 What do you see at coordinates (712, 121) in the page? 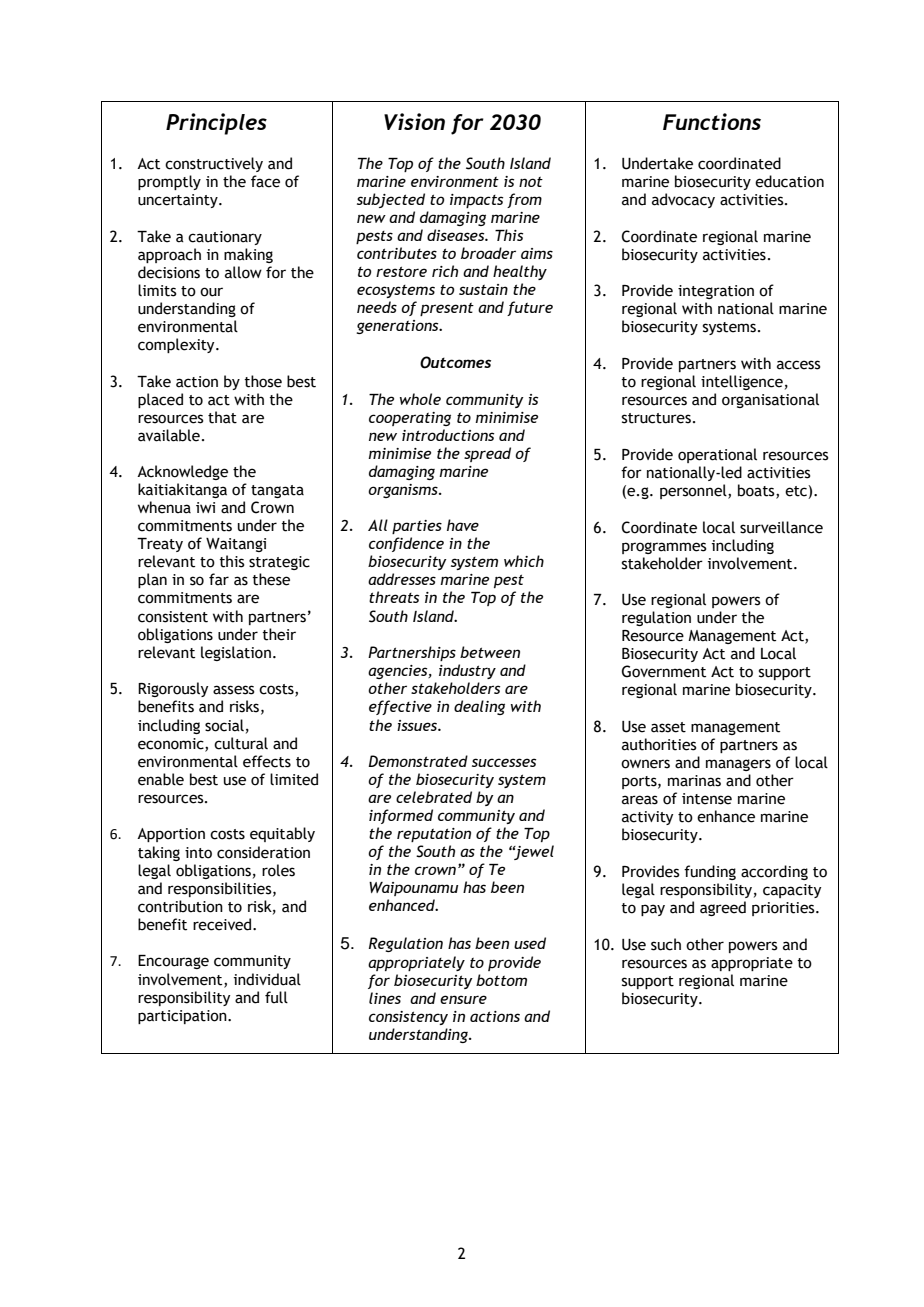
I see `Functions` at bounding box center [712, 121].
